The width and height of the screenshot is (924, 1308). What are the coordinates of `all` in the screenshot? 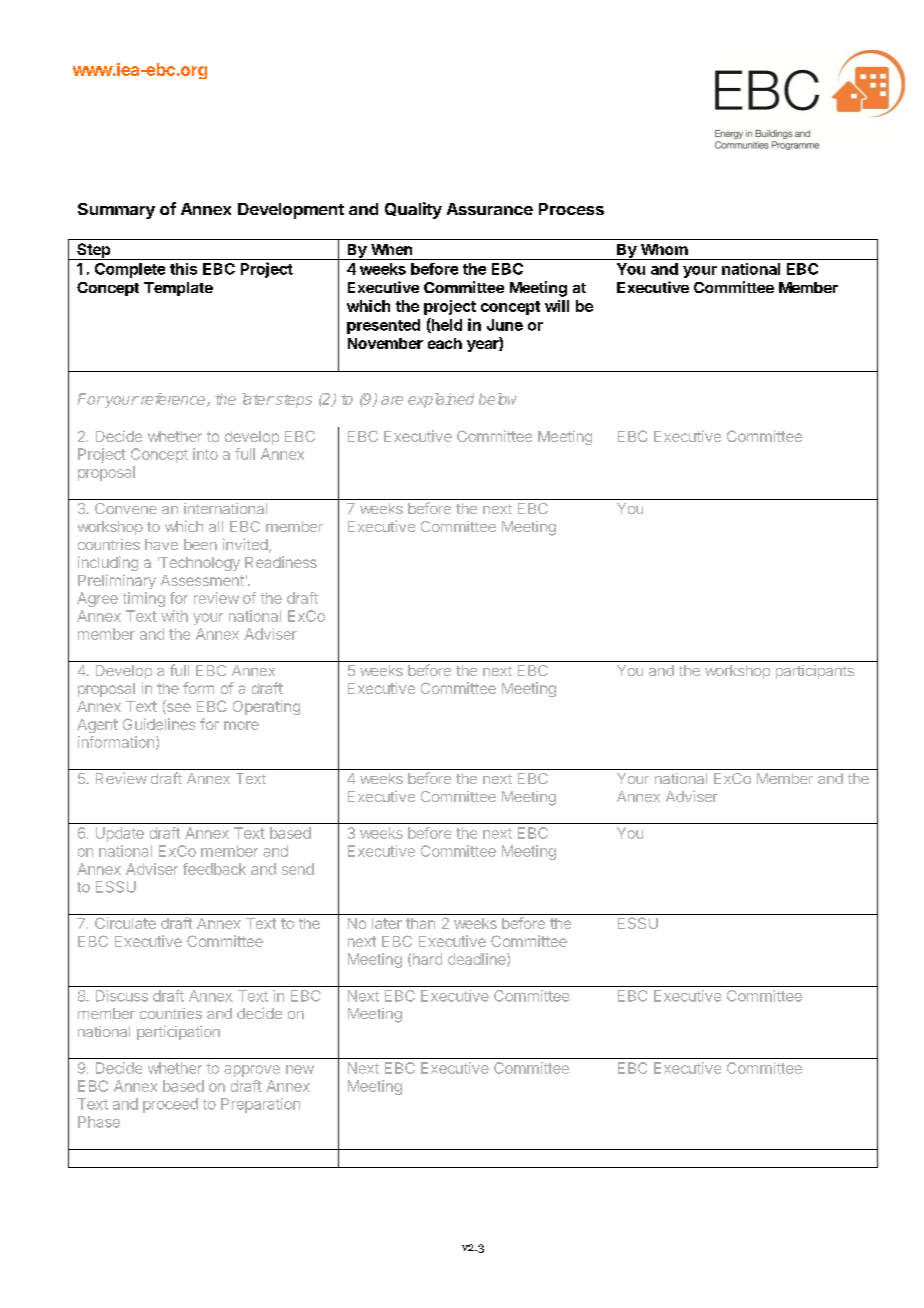 It's located at (216, 526).
